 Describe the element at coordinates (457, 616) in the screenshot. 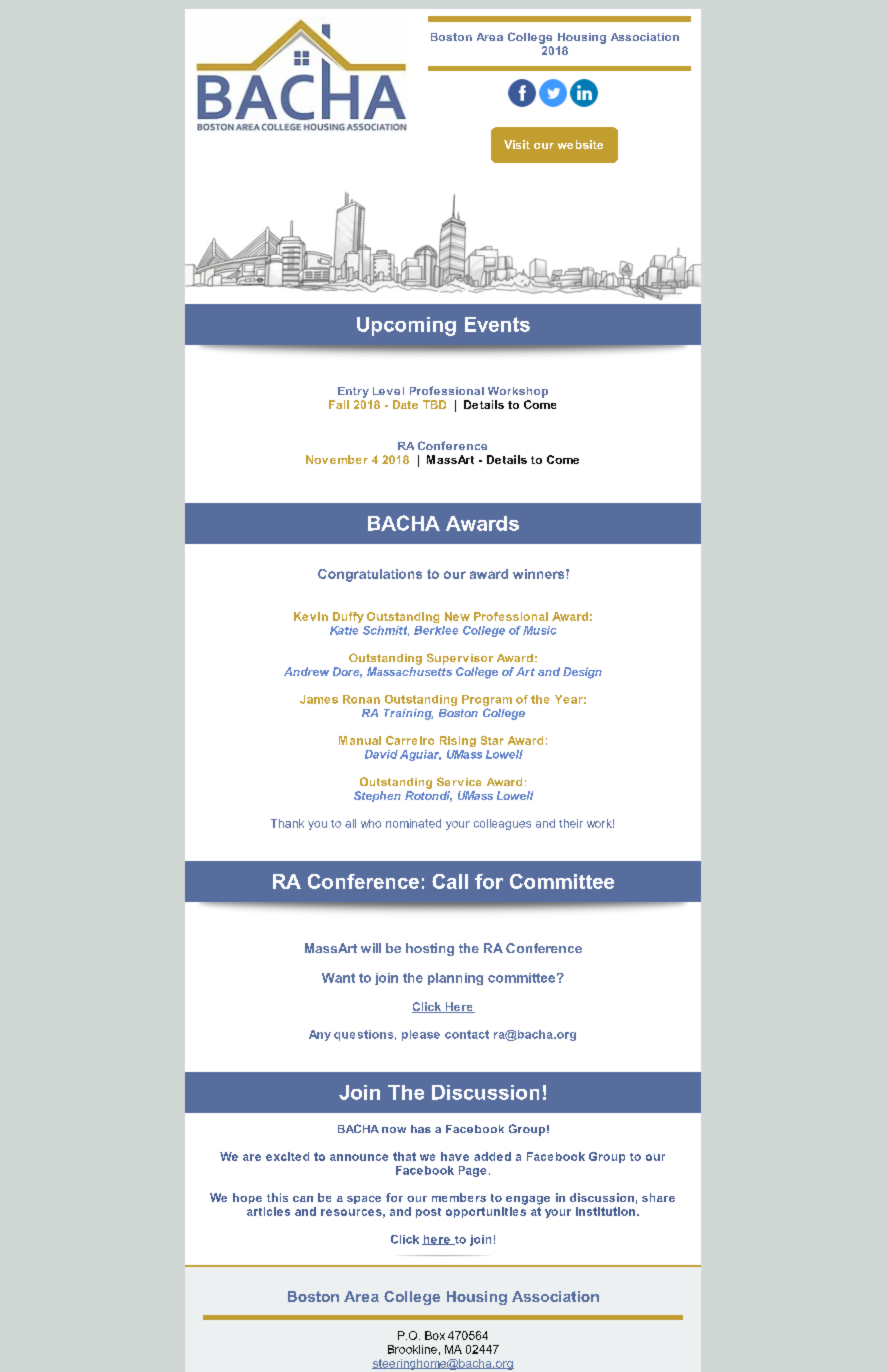

I see `New` at that location.
